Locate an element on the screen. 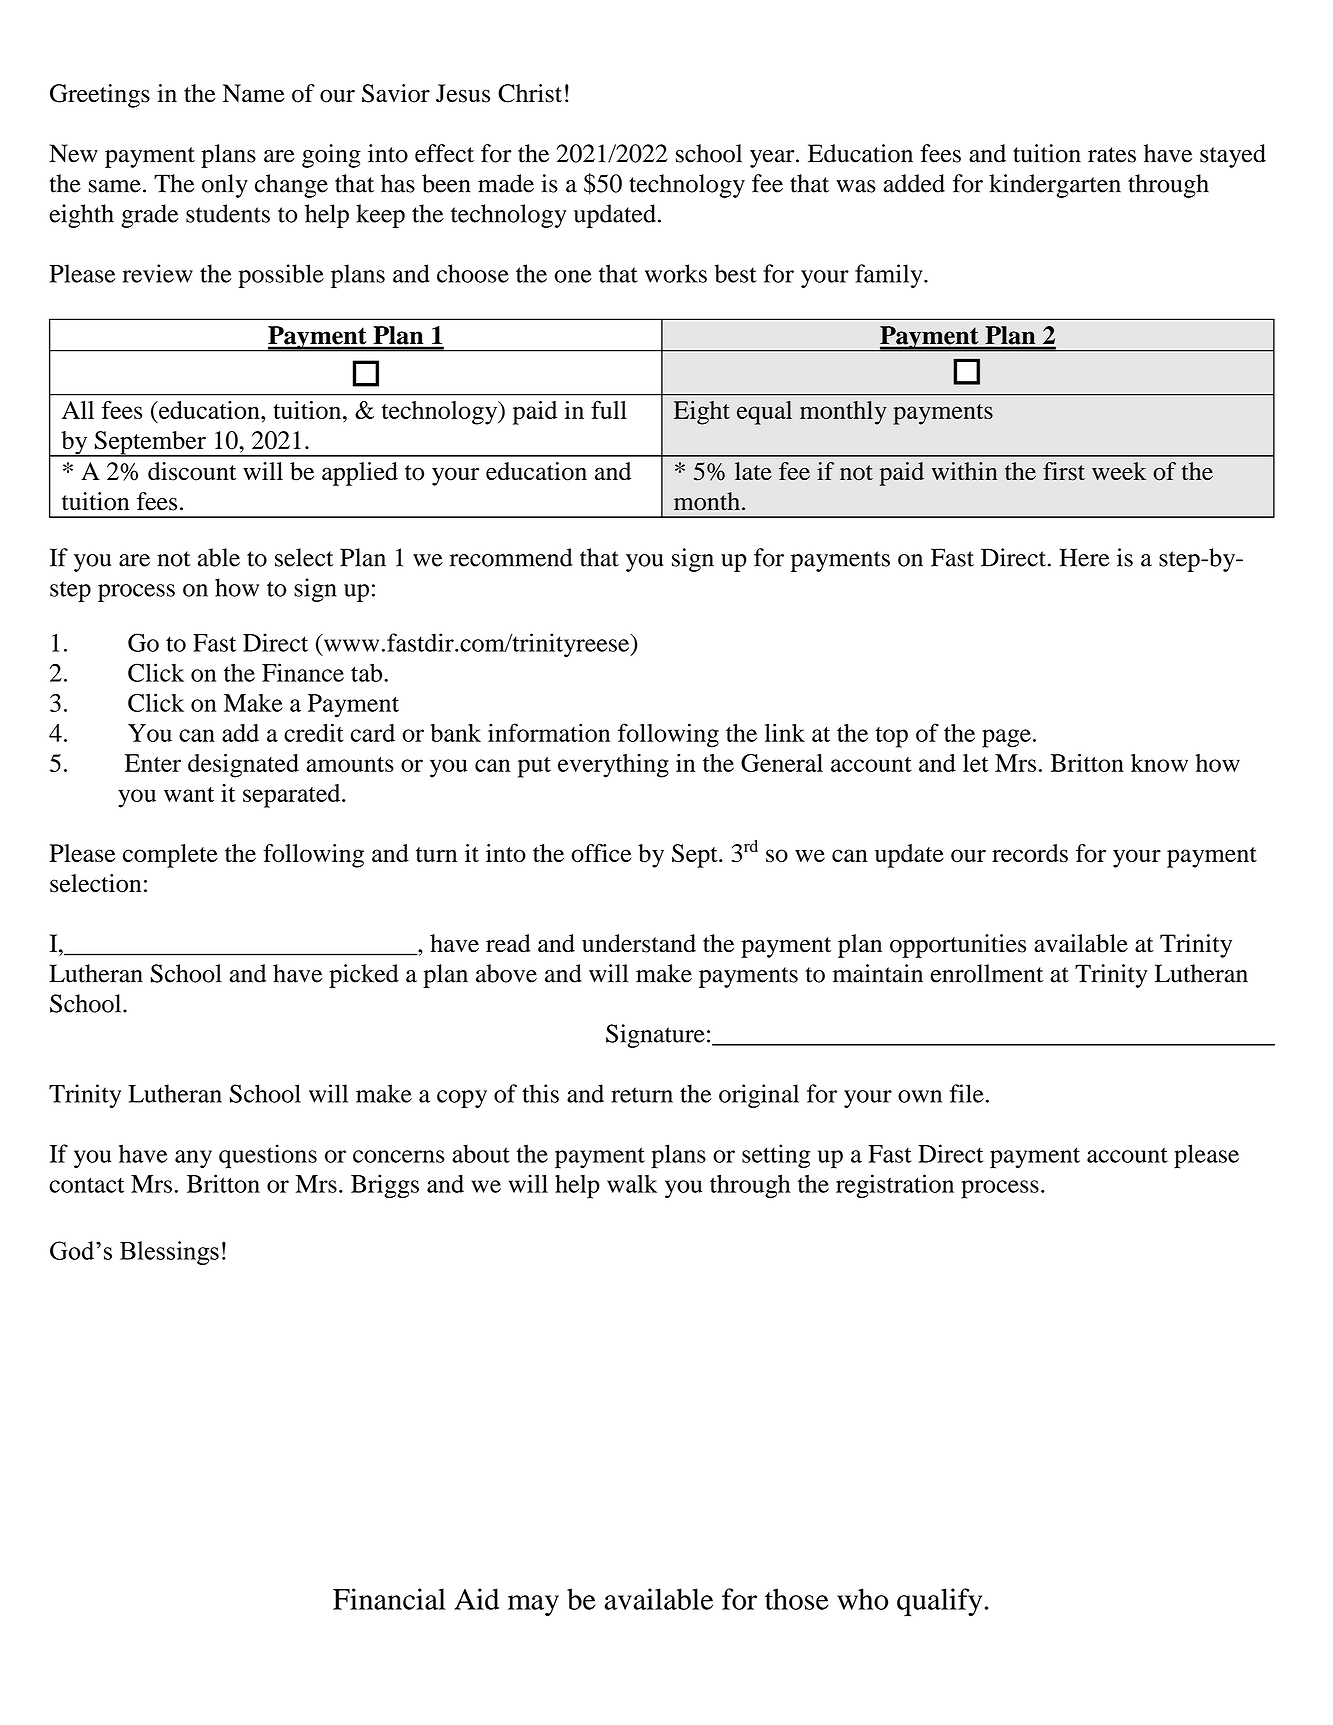  office is located at coordinates (601, 853).
